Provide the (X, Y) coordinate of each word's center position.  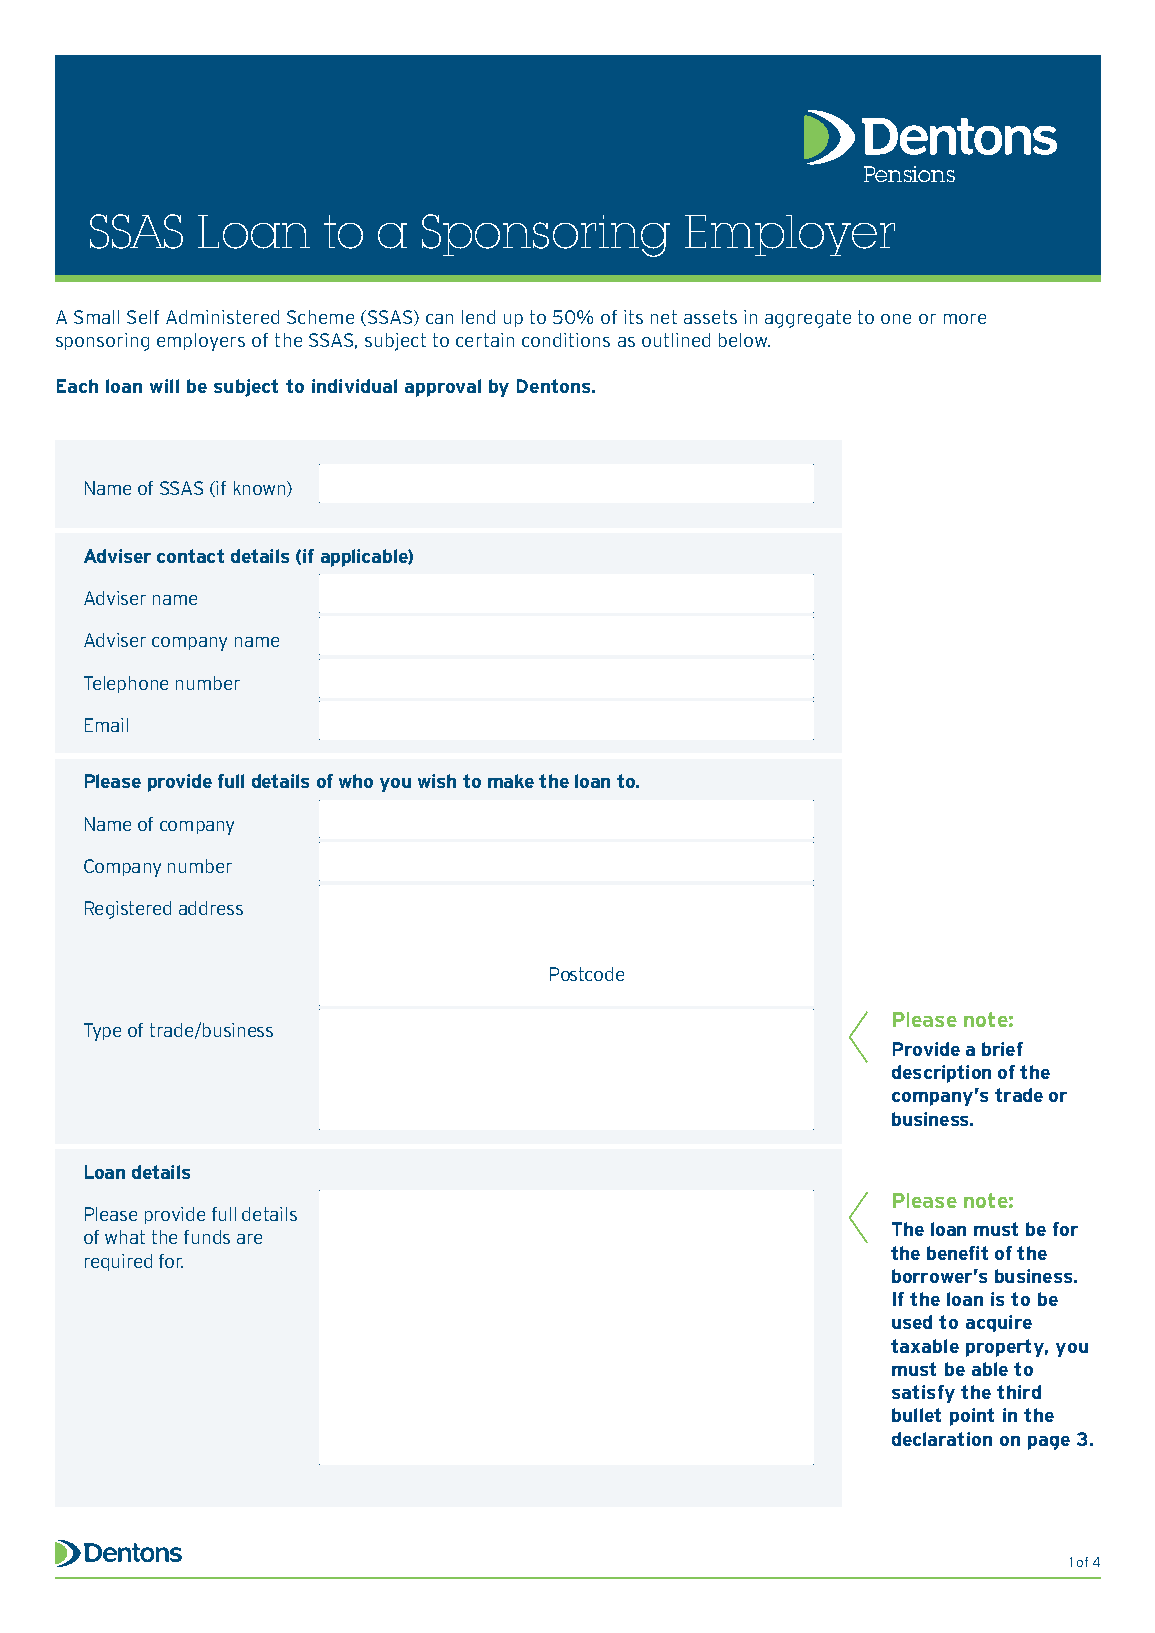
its (633, 317)
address (211, 908)
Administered (222, 317)
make (511, 781)
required (118, 1262)
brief (1002, 1049)
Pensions (909, 174)
